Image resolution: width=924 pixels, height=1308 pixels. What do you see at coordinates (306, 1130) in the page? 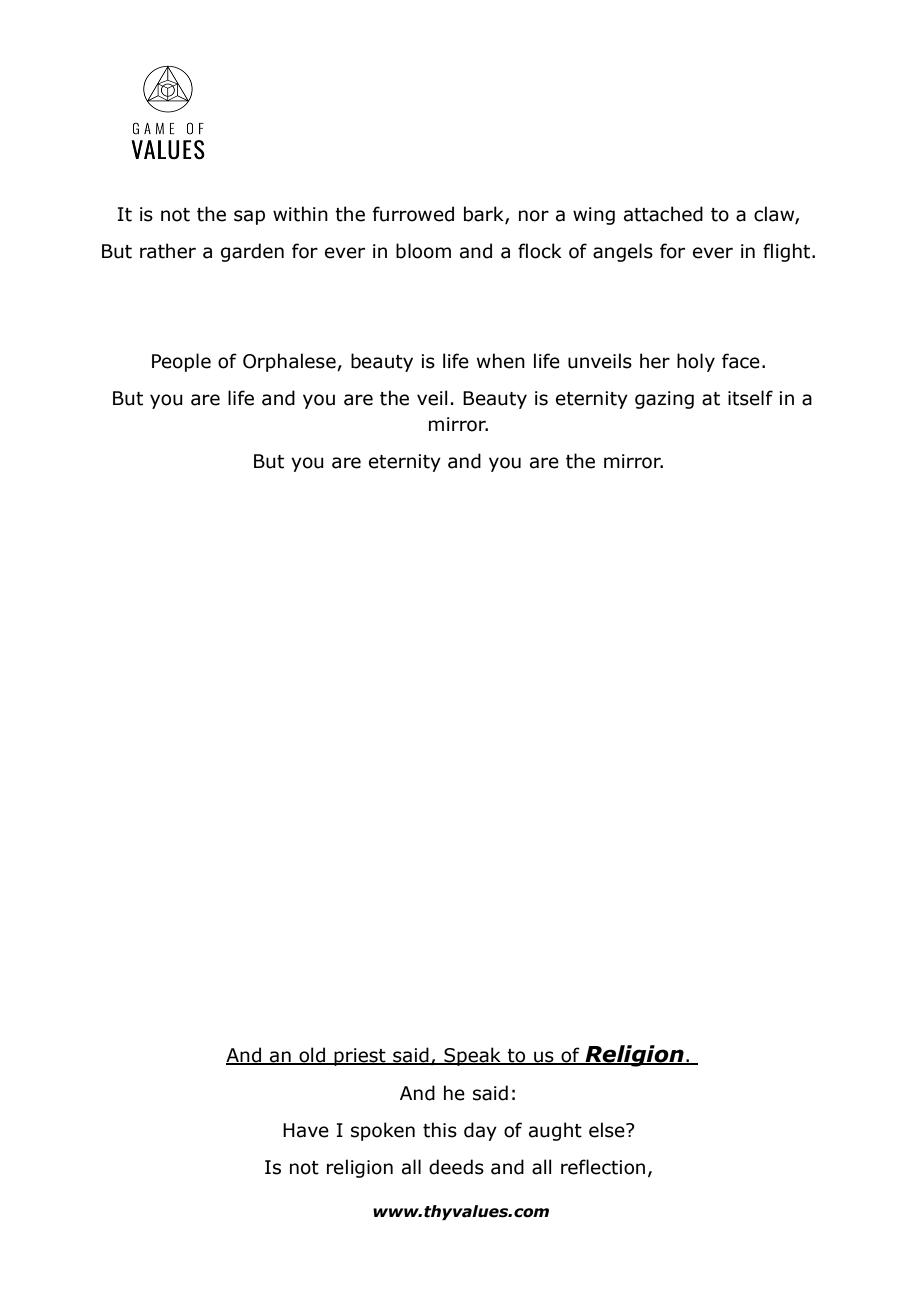
I see `Have` at bounding box center [306, 1130].
